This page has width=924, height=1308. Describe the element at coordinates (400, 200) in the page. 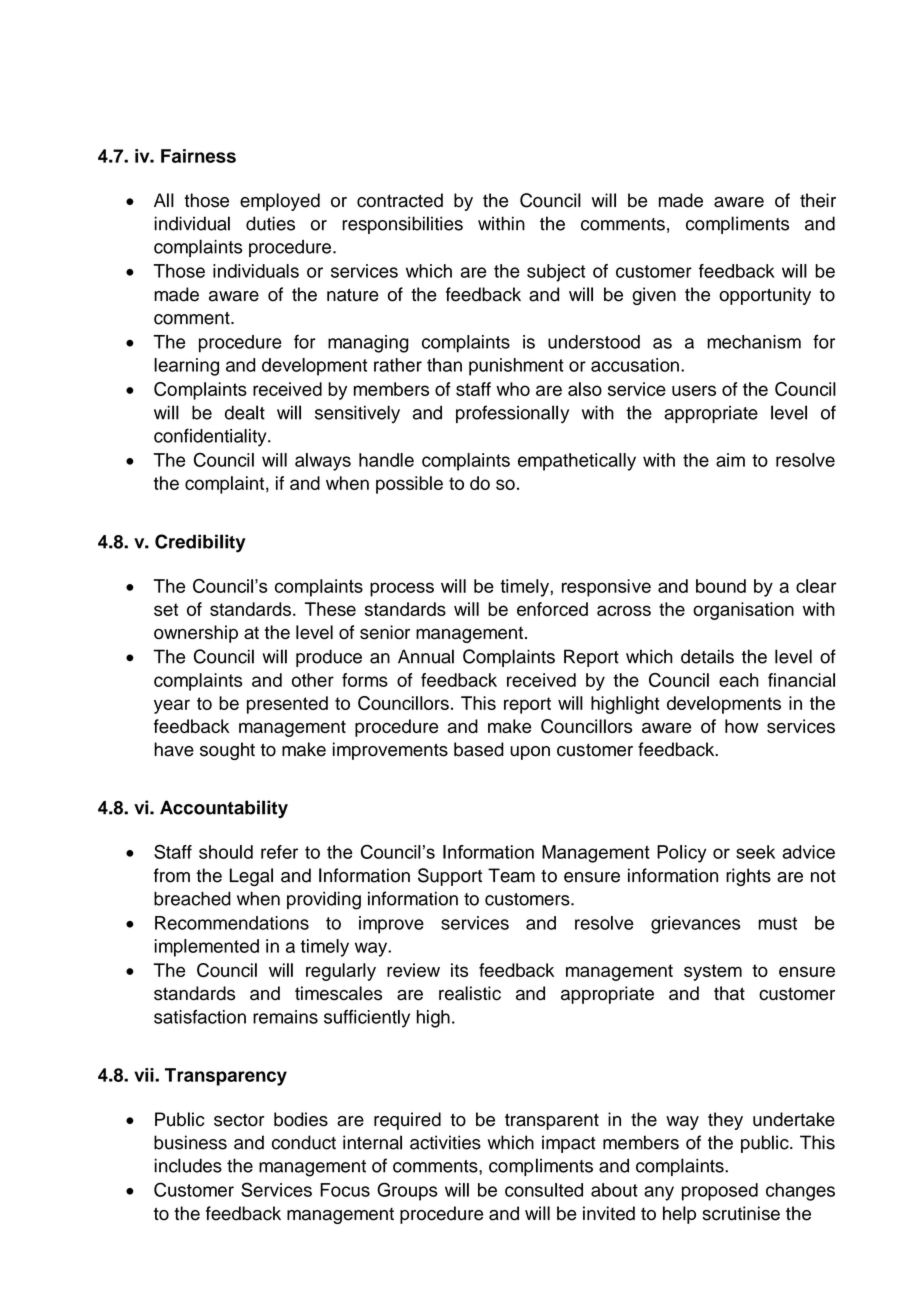

I see `contracted` at that location.
